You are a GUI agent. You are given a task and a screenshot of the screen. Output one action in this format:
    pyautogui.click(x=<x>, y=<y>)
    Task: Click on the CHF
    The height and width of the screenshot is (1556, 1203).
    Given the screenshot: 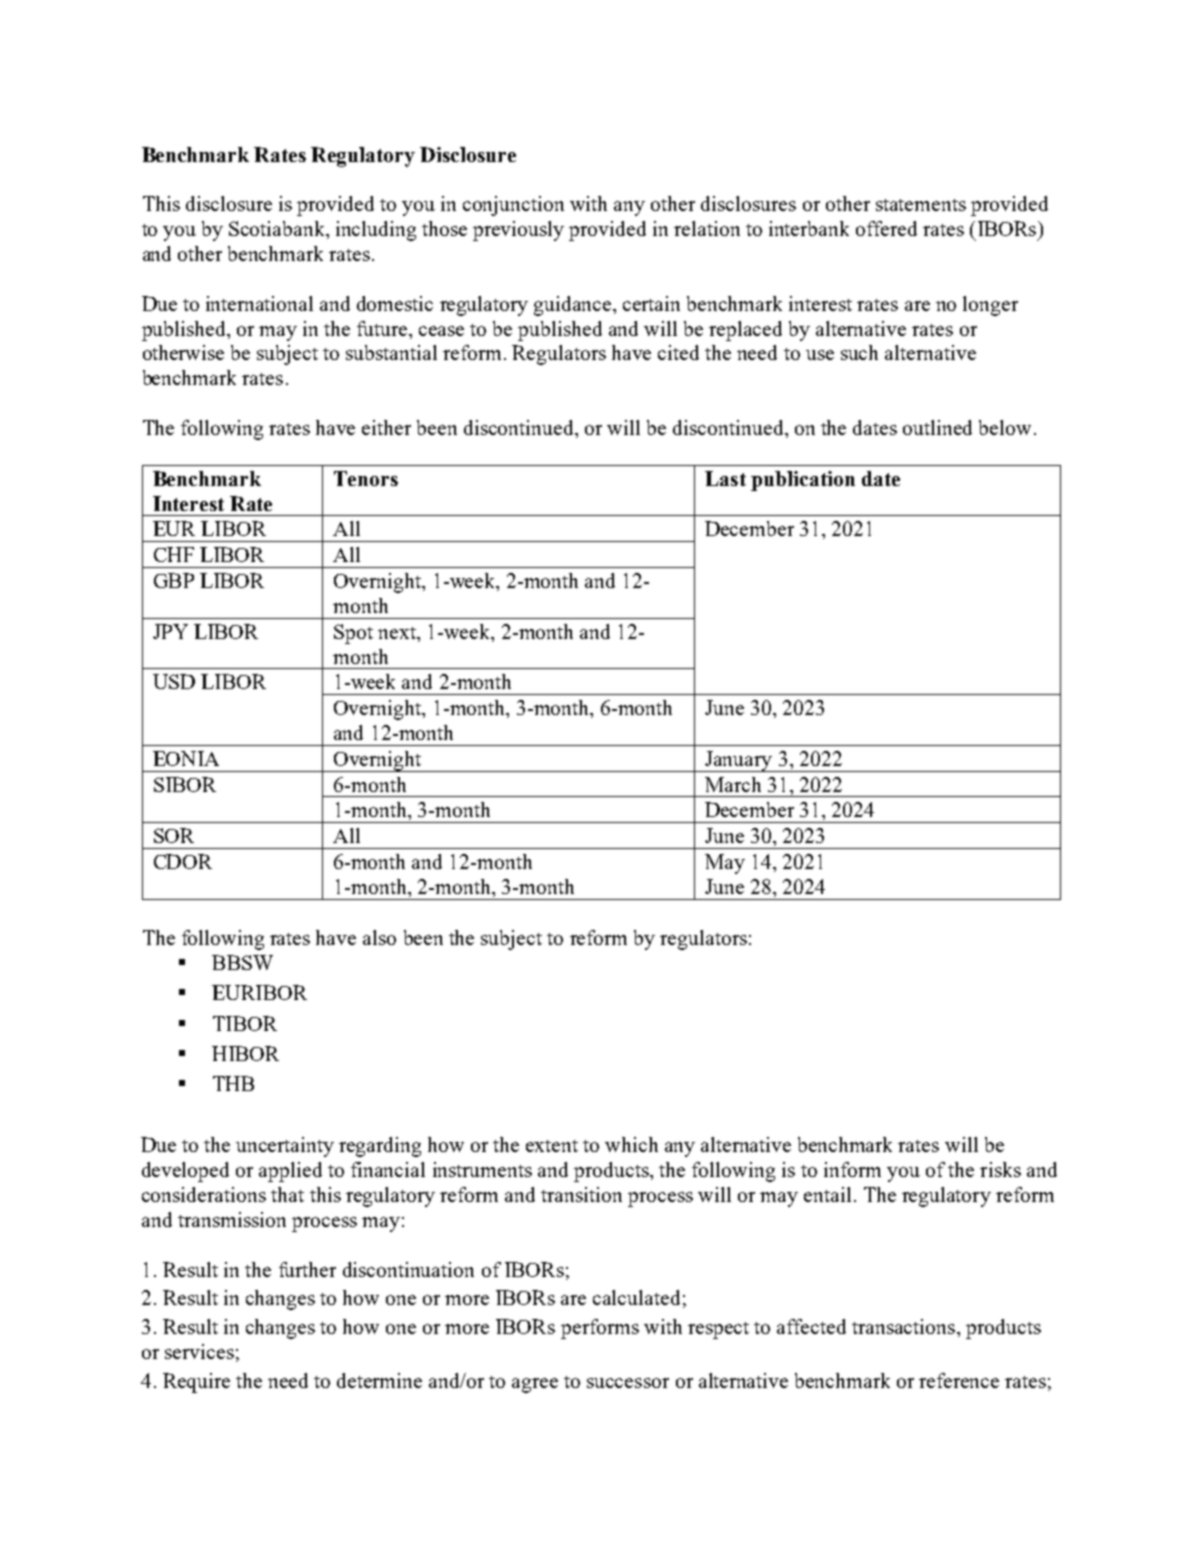 What is the action you would take?
    pyautogui.click(x=174, y=554)
